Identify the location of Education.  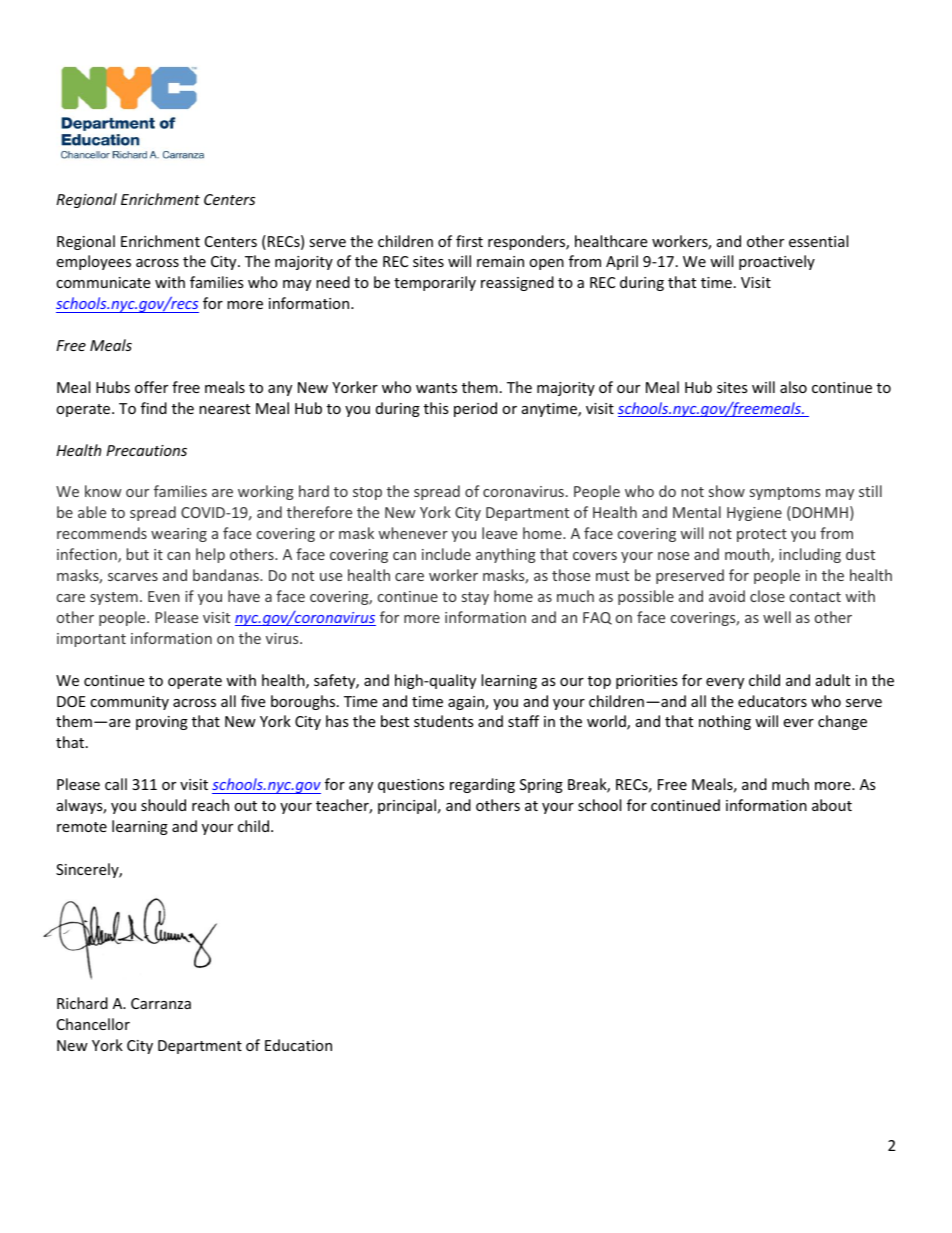
(298, 1045).
